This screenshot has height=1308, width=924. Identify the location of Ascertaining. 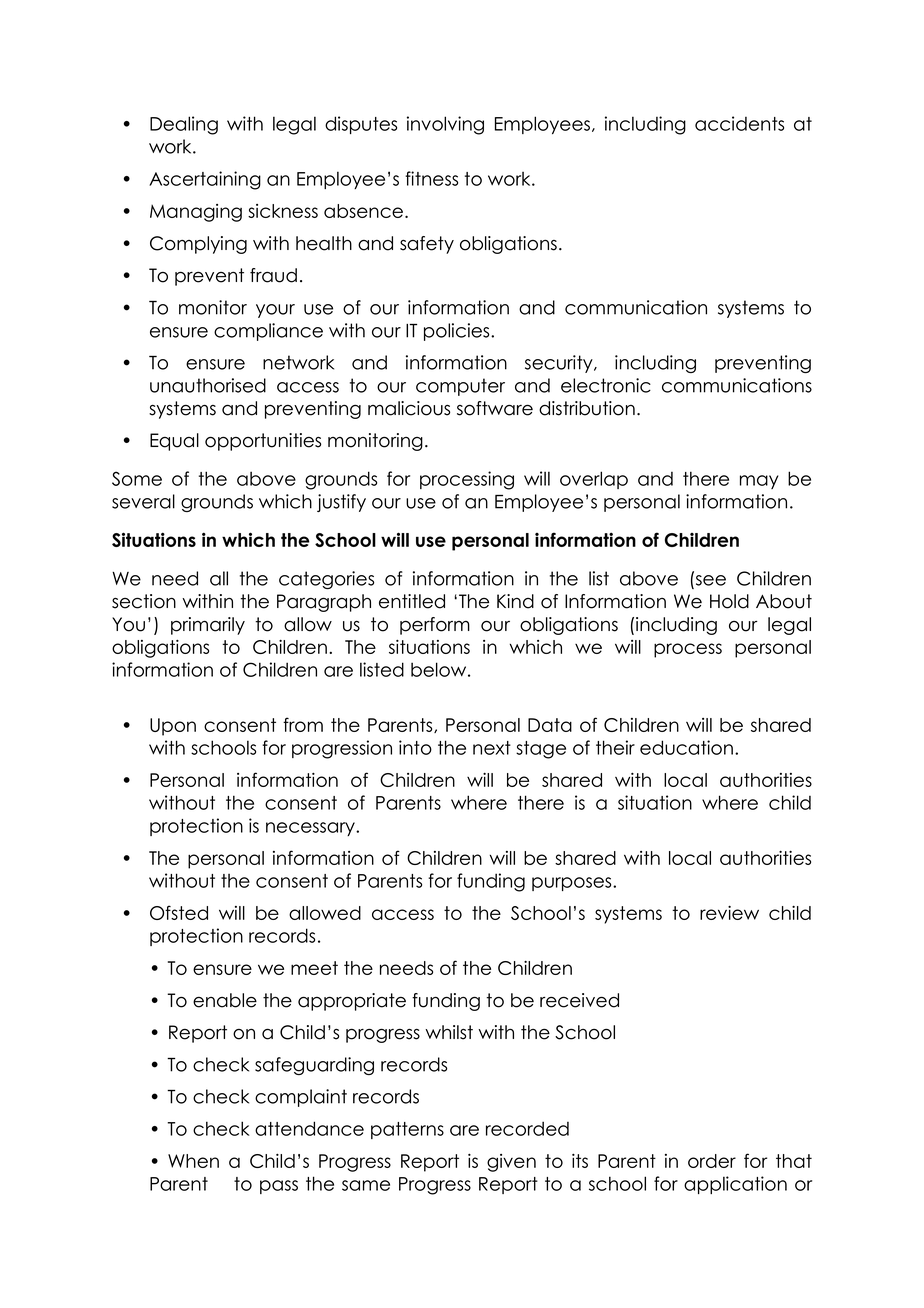
(205, 180).
